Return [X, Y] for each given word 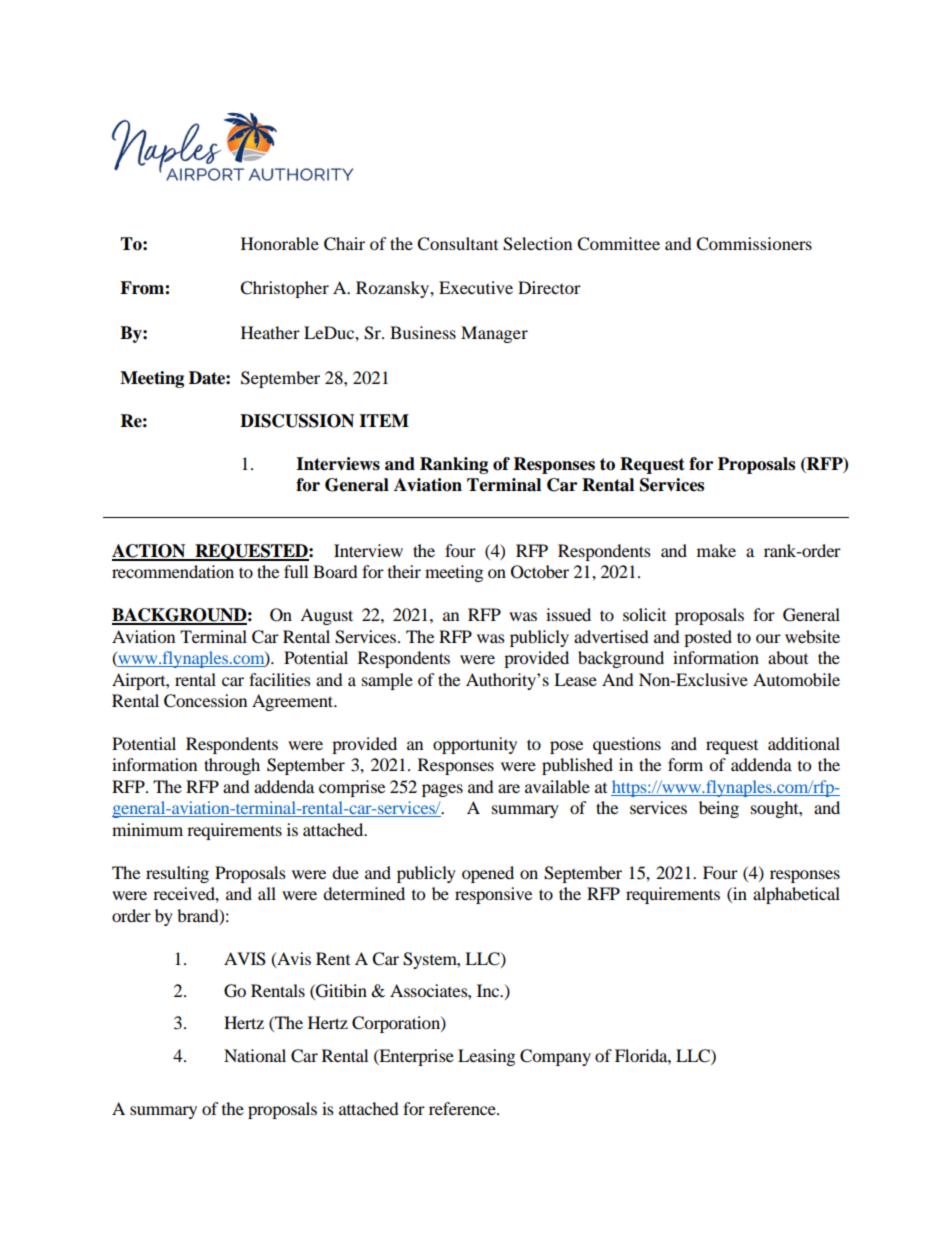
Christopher [284, 289]
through [232, 766]
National [255, 1055]
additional [804, 743]
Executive [476, 287]
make [716, 550]
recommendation [173, 571]
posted [708, 638]
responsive [493, 895]
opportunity [475, 745]
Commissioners [754, 244]
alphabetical [796, 895]
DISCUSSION [297, 421]
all [267, 893]
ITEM [384, 420]
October [540, 572]
